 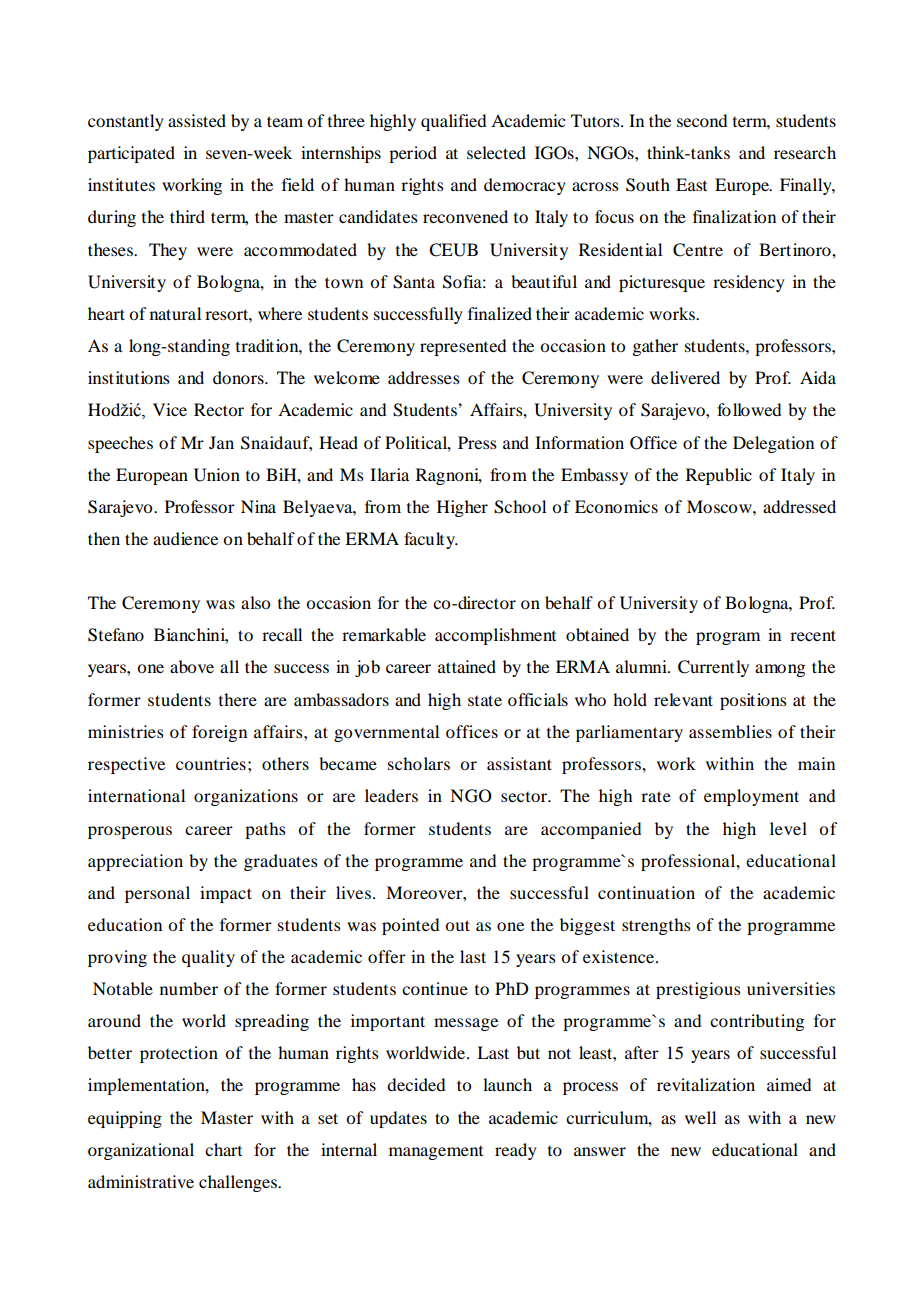 What do you see at coordinates (467, 666) in the screenshot?
I see `attained` at bounding box center [467, 666].
